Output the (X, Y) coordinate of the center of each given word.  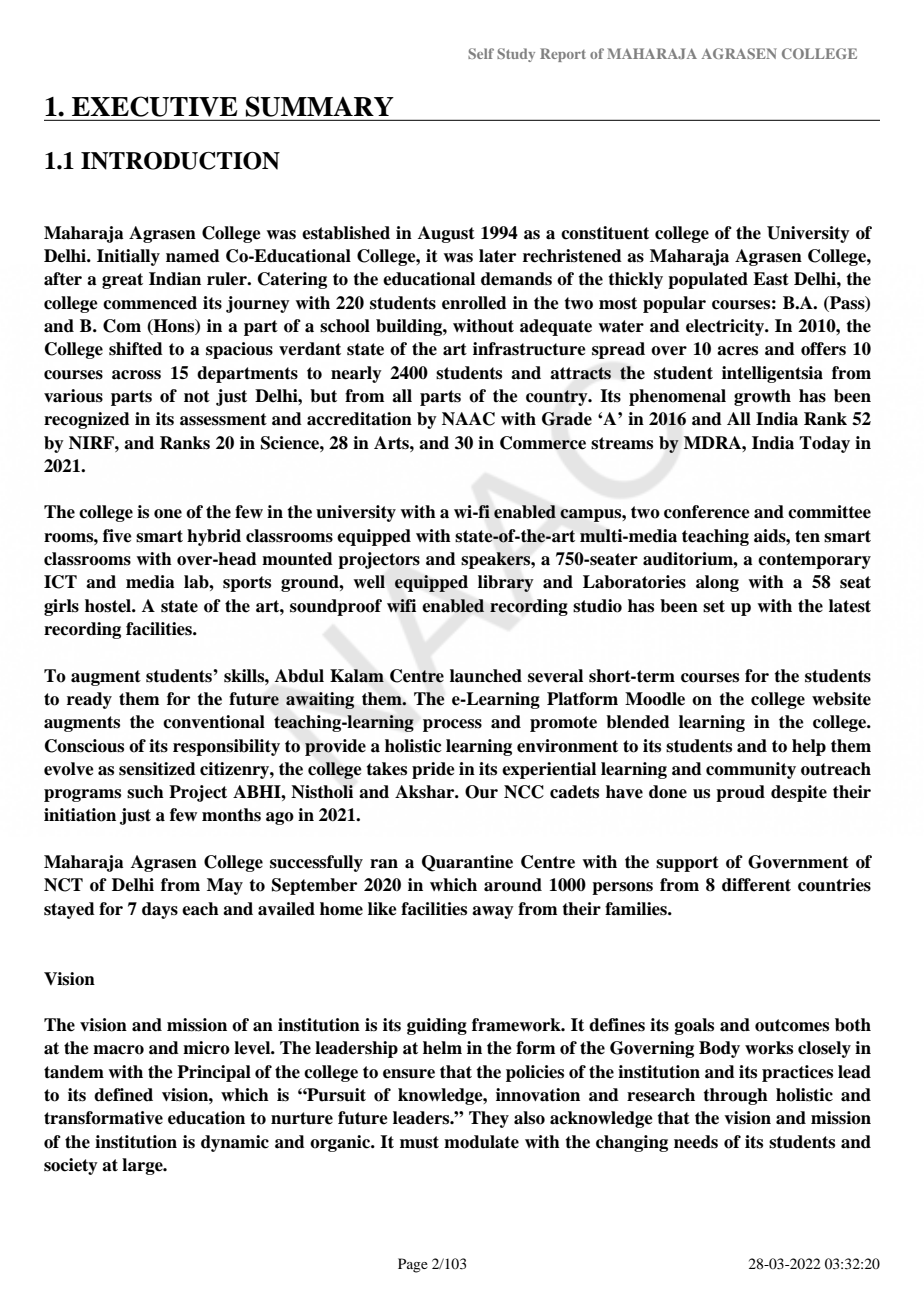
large (143, 1166)
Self (481, 53)
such (145, 792)
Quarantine (467, 863)
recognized (87, 420)
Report (563, 55)
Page (413, 1265)
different (756, 885)
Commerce (543, 443)
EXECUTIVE (154, 106)
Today (824, 444)
